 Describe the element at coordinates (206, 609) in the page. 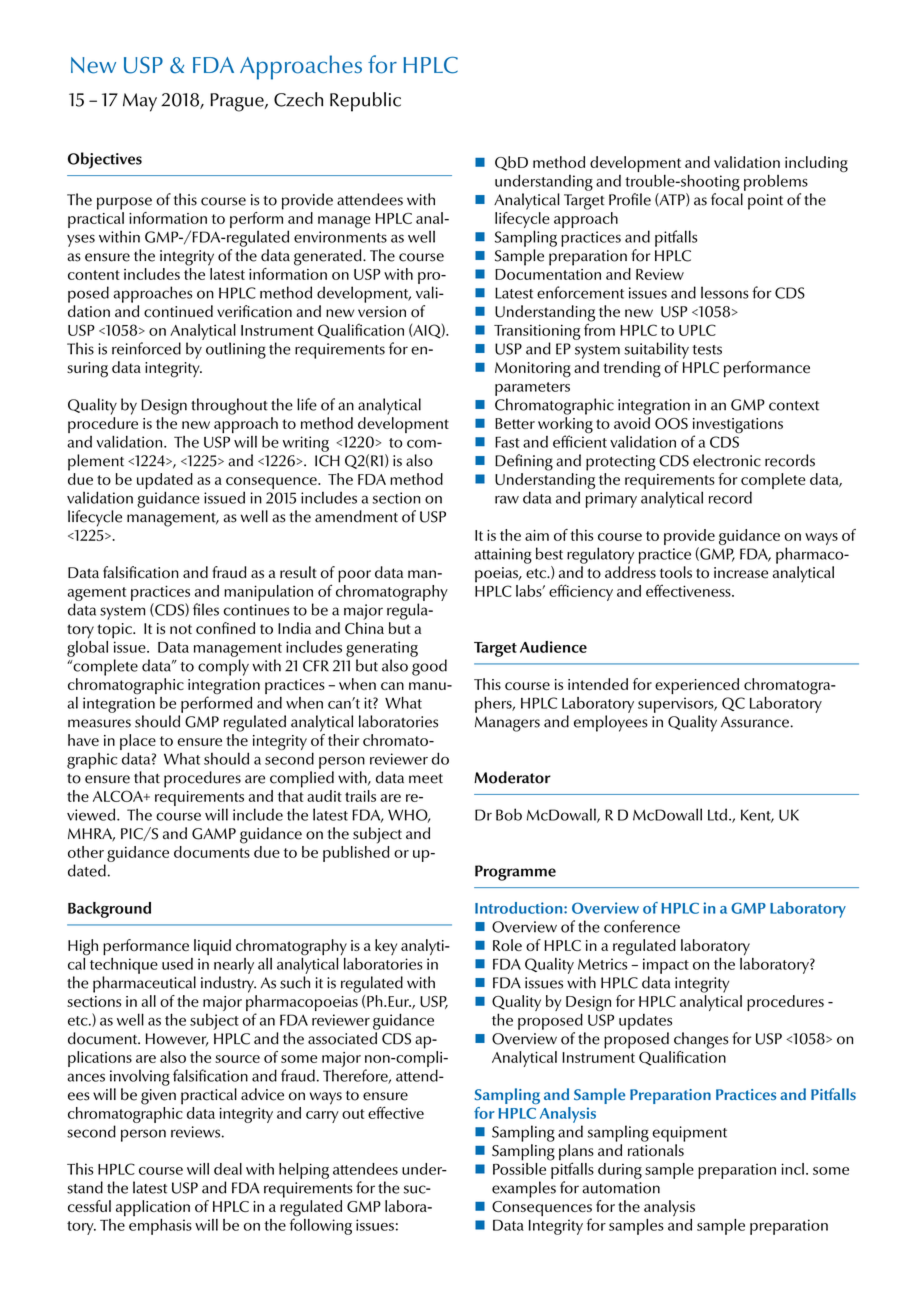

I see `files` at that location.
